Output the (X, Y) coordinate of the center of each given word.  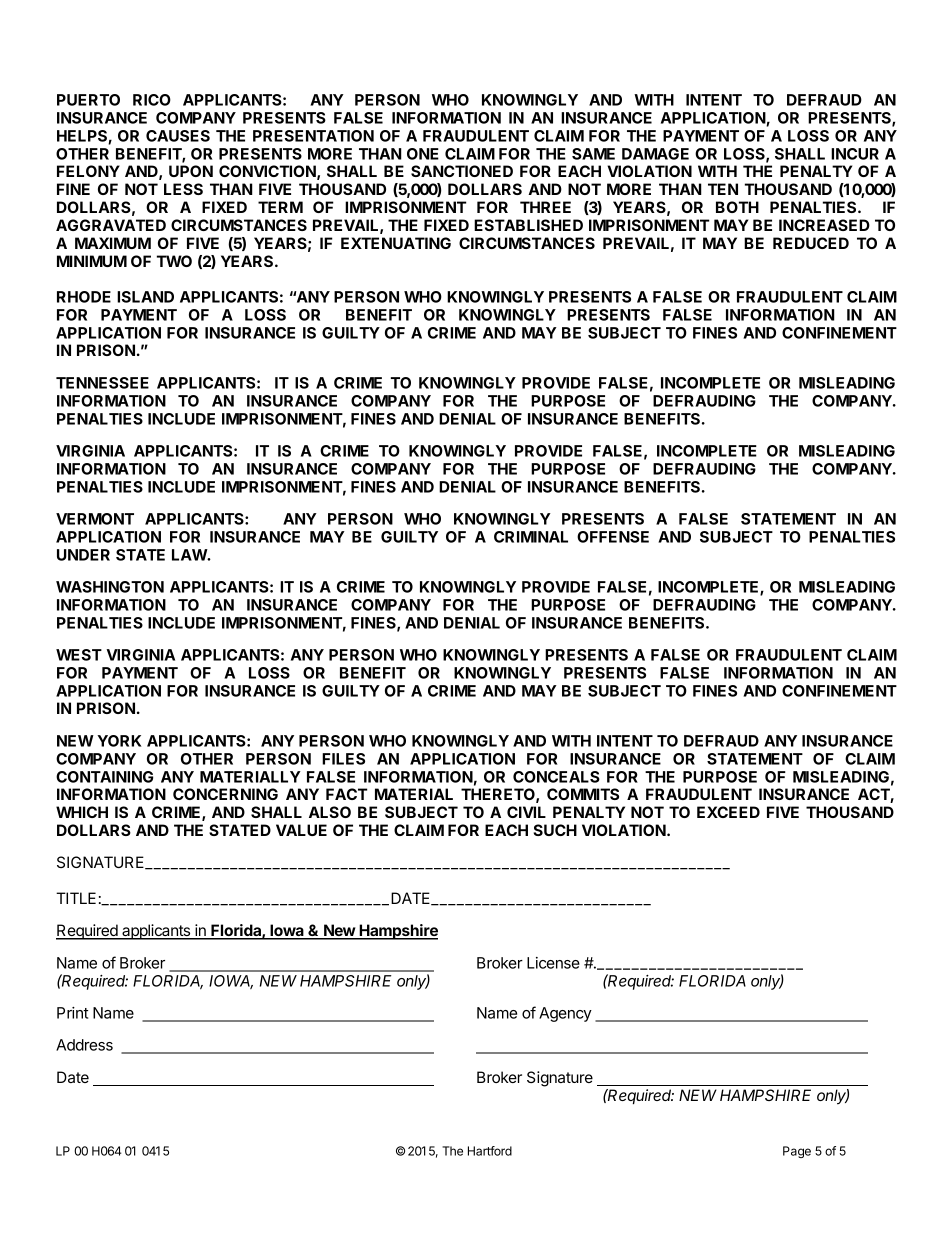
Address (84, 1045)
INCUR (855, 154)
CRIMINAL (531, 537)
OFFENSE (613, 537)
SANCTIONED (462, 171)
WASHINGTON (110, 587)
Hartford (490, 1151)
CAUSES (178, 136)
